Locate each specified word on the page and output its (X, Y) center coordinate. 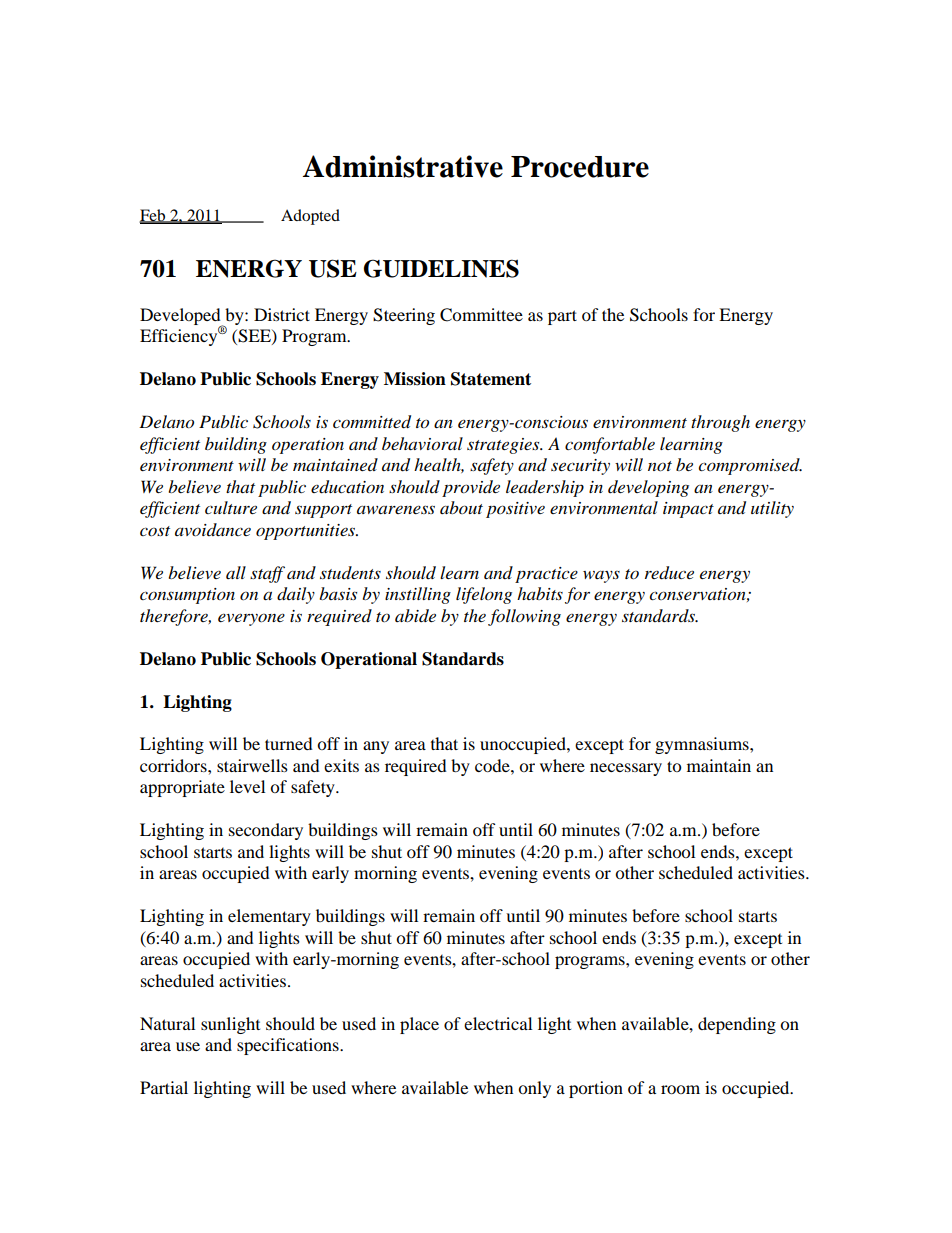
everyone (251, 619)
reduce (669, 573)
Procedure (580, 167)
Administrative (403, 166)
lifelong (484, 595)
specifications (289, 1046)
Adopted (310, 217)
